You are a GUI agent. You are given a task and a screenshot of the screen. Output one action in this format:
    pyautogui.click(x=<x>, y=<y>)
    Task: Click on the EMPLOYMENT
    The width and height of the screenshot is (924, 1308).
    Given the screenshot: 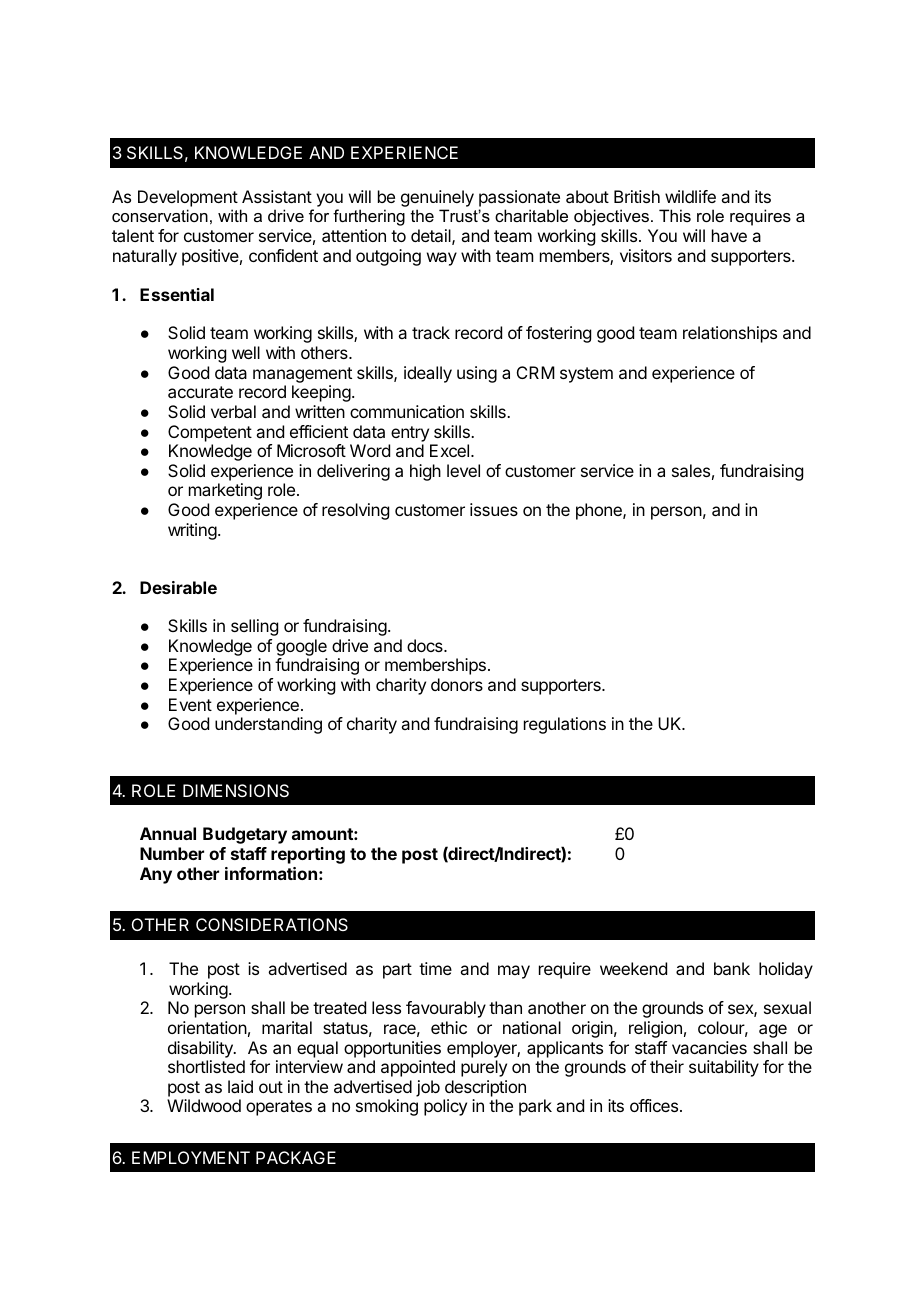 What is the action you would take?
    pyautogui.click(x=191, y=1157)
